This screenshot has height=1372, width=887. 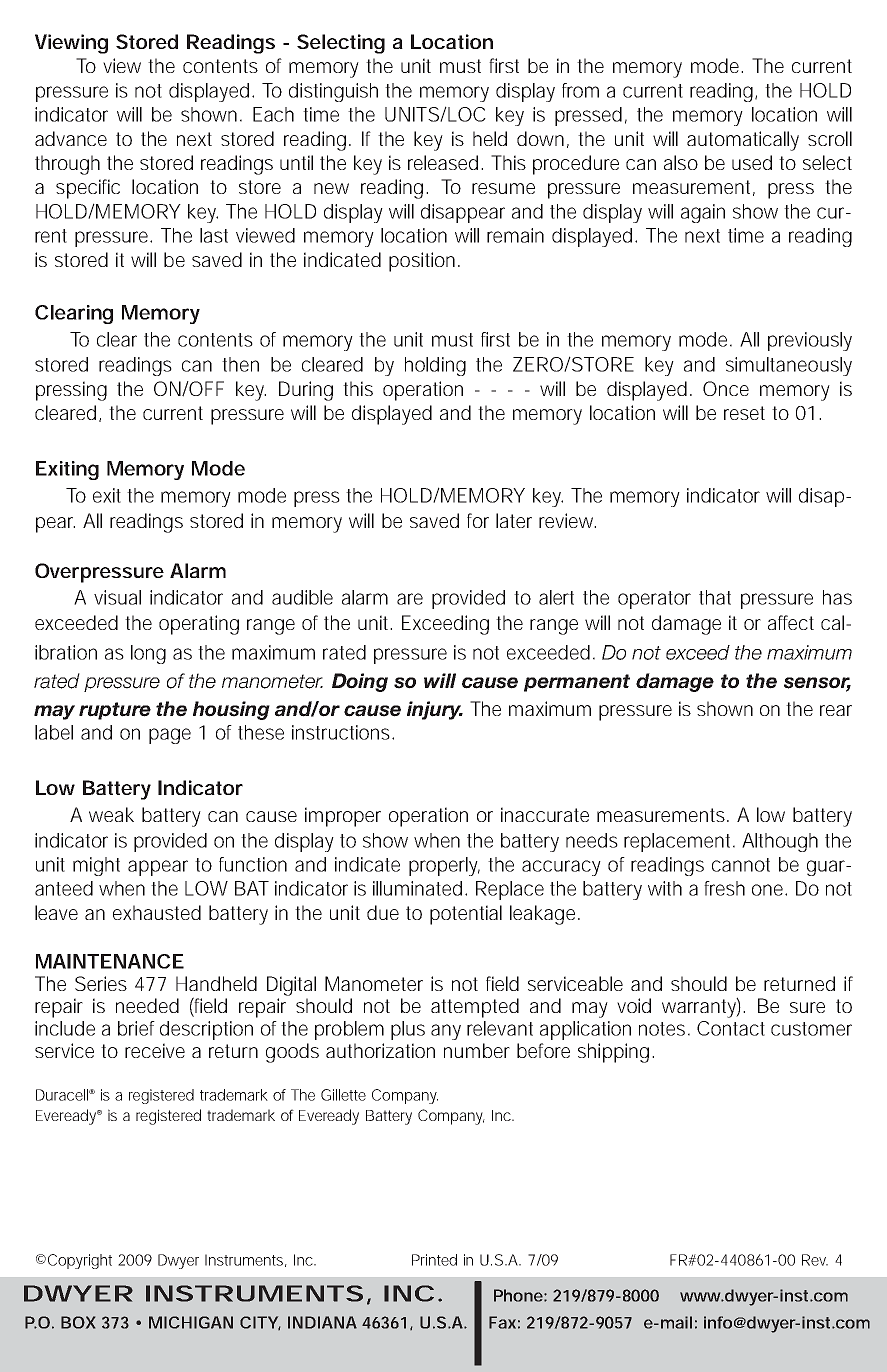 What do you see at coordinates (743, 141) in the screenshot?
I see `automatically` at bounding box center [743, 141].
